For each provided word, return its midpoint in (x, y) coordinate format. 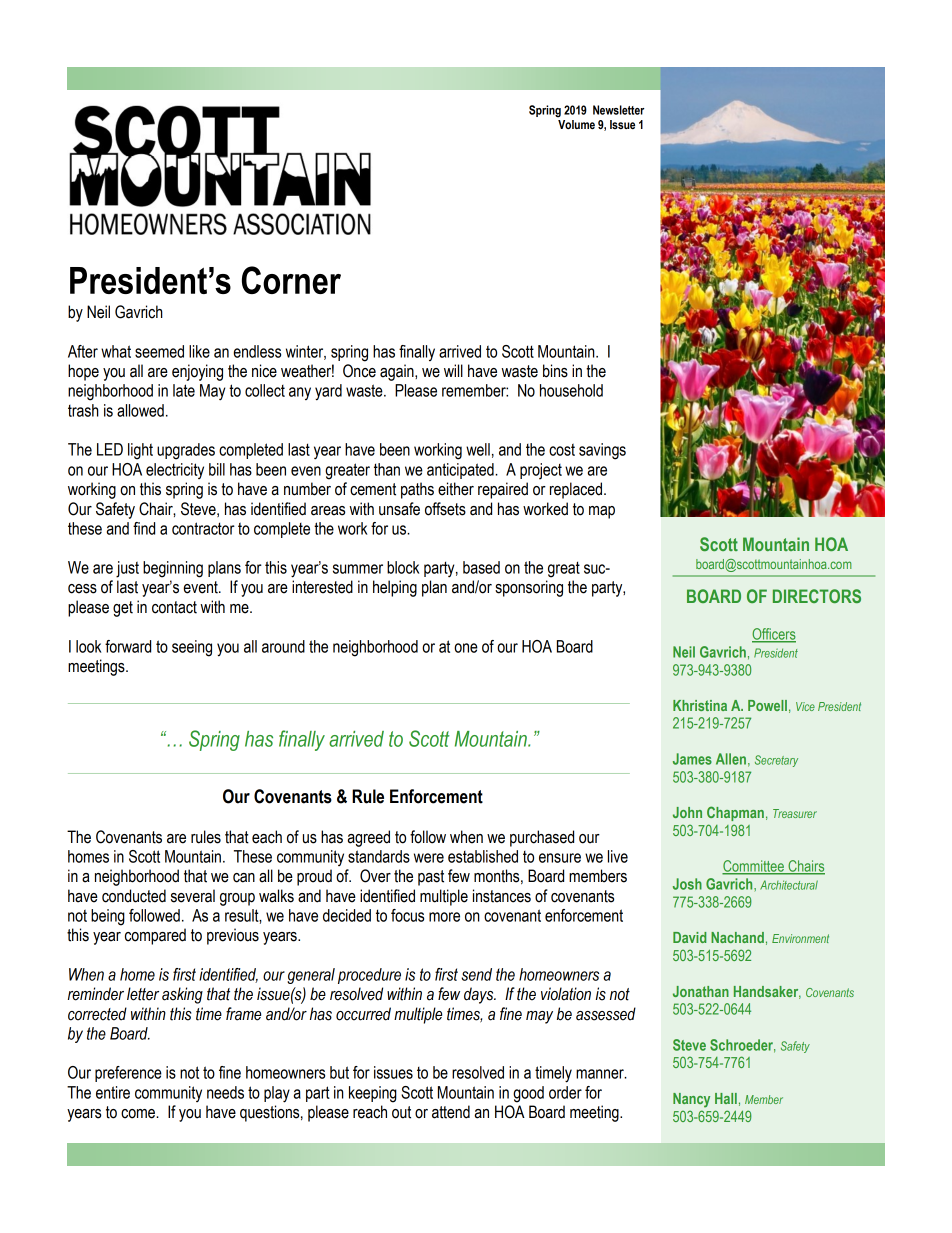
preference (128, 1074)
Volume (576, 124)
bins (555, 371)
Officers (774, 635)
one (466, 648)
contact (174, 607)
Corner (291, 280)
